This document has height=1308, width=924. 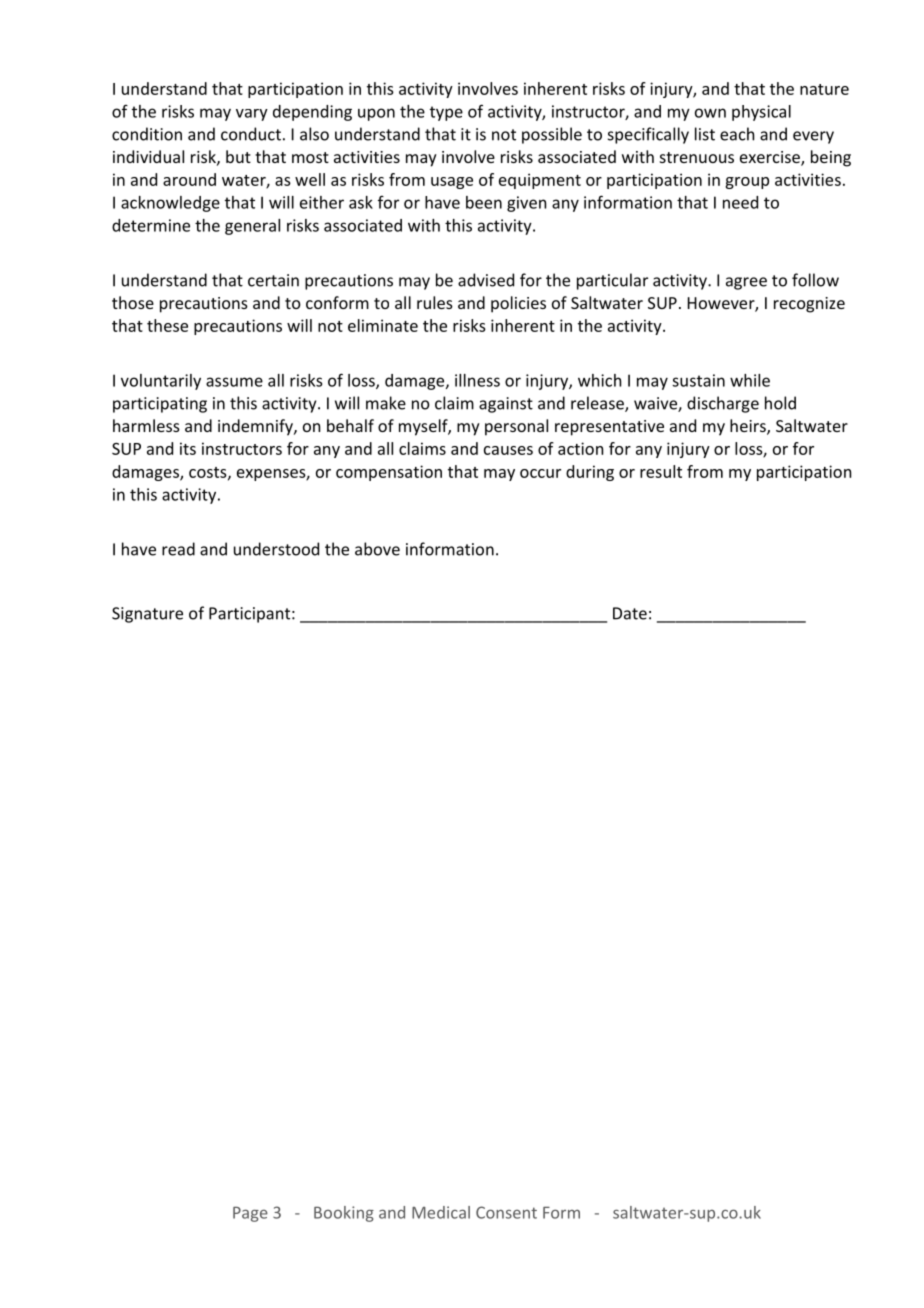 What do you see at coordinates (238, 156) in the document?
I see `but` at bounding box center [238, 156].
